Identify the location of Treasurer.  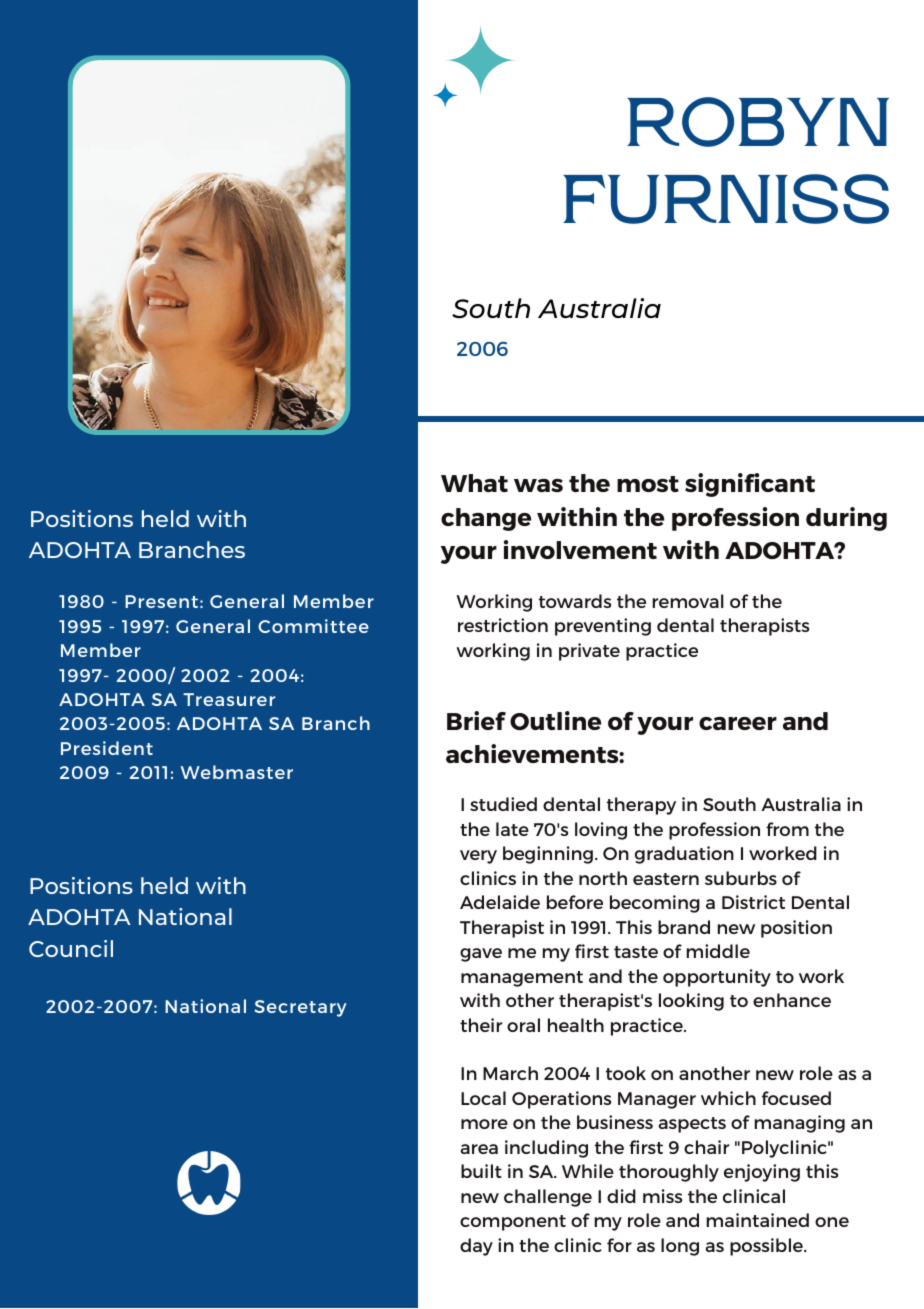
(229, 699).
